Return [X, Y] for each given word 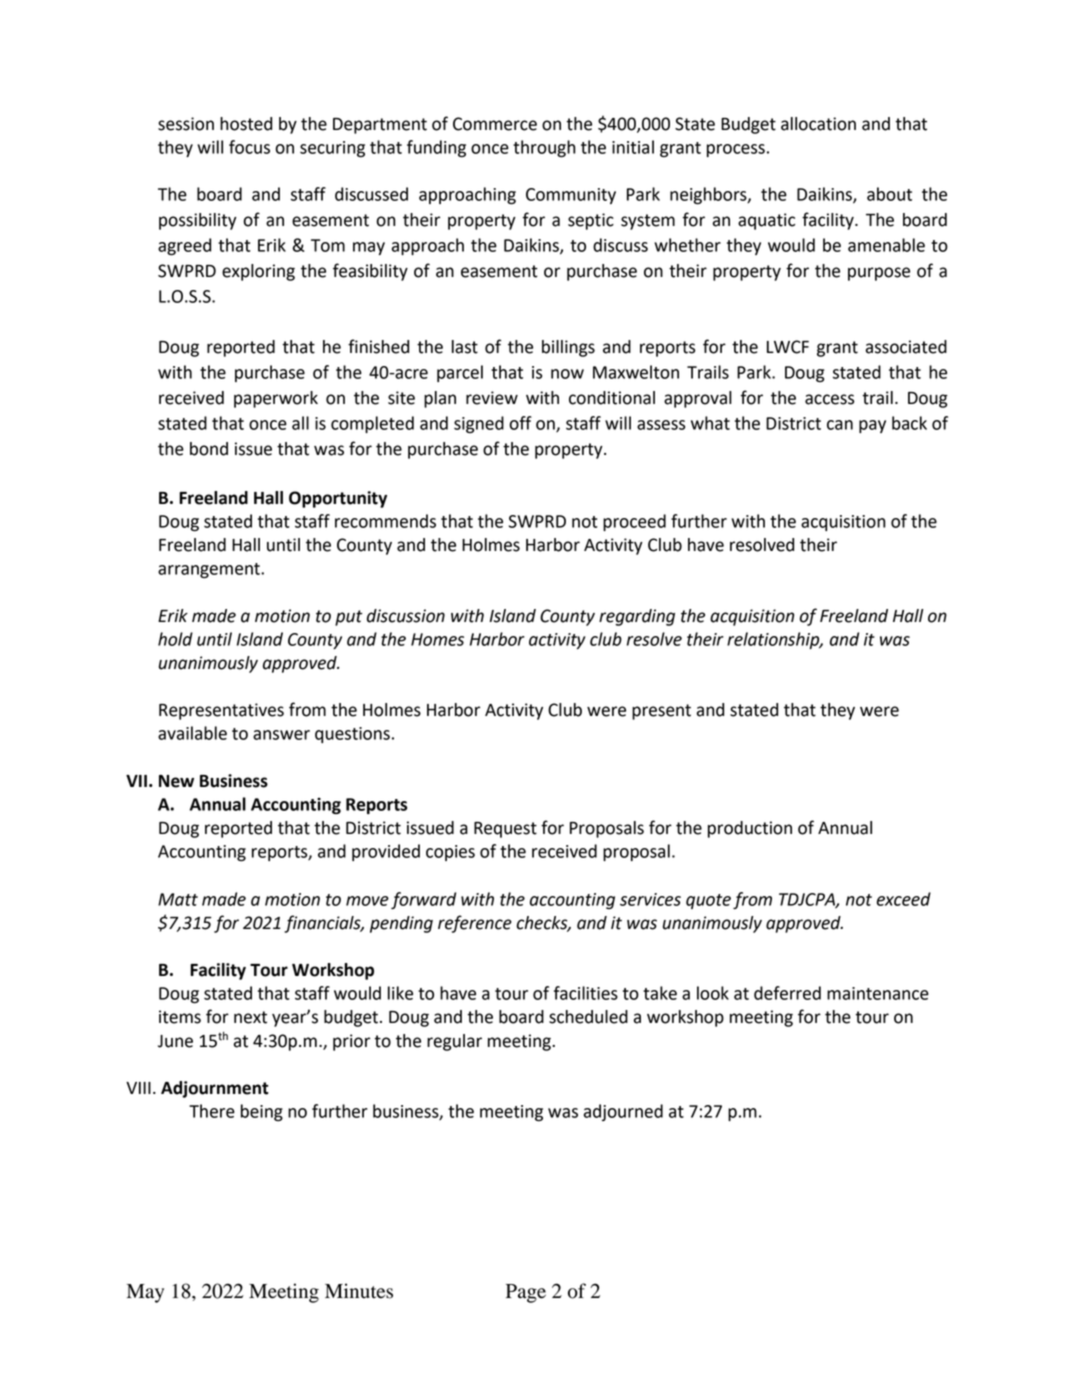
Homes [437, 639]
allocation [818, 124]
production [750, 829]
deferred [787, 993]
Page [526, 1293]
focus [249, 147]
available [192, 733]
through [544, 149]
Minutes [359, 1291]
